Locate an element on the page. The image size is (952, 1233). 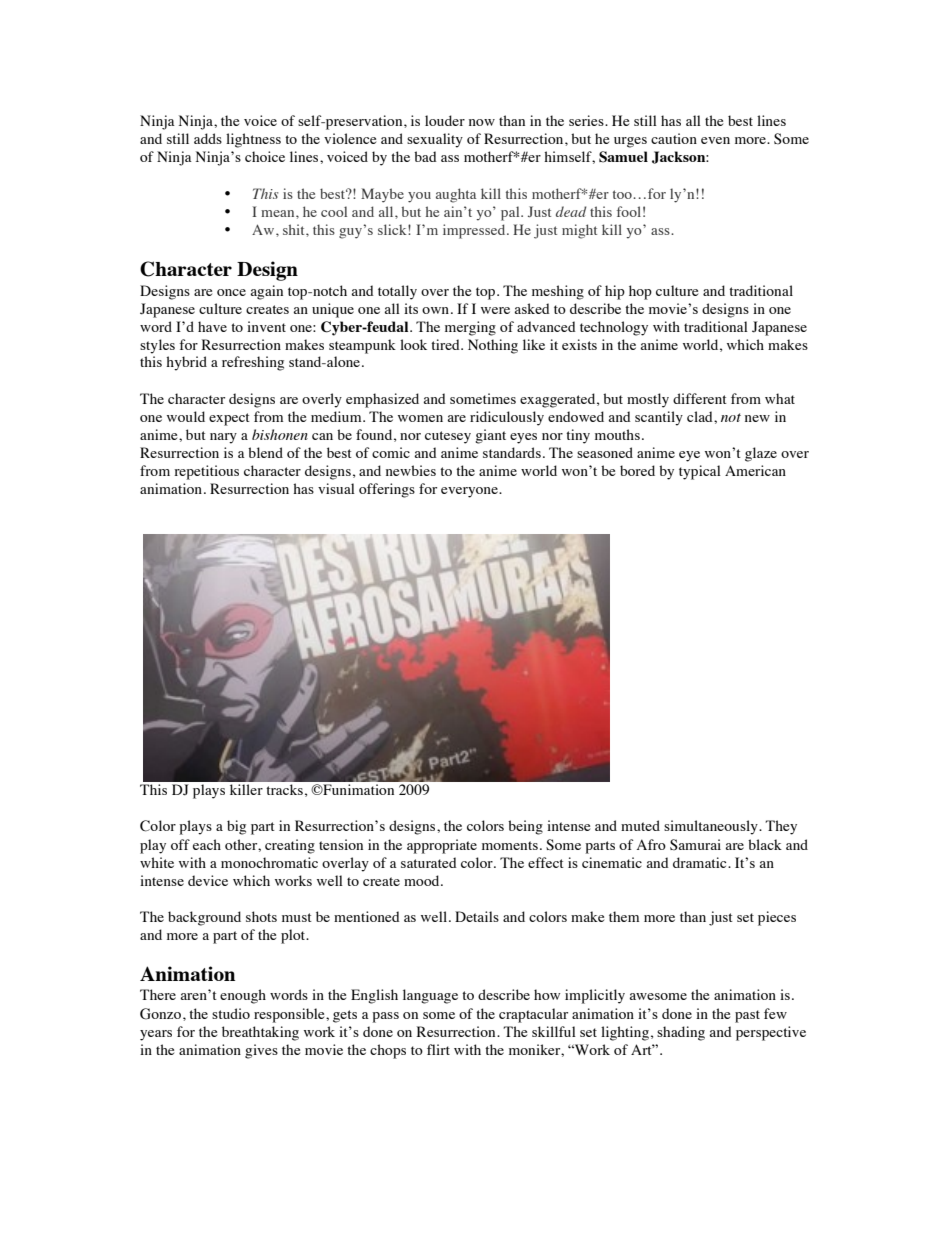
repetitious is located at coordinates (206, 472).
